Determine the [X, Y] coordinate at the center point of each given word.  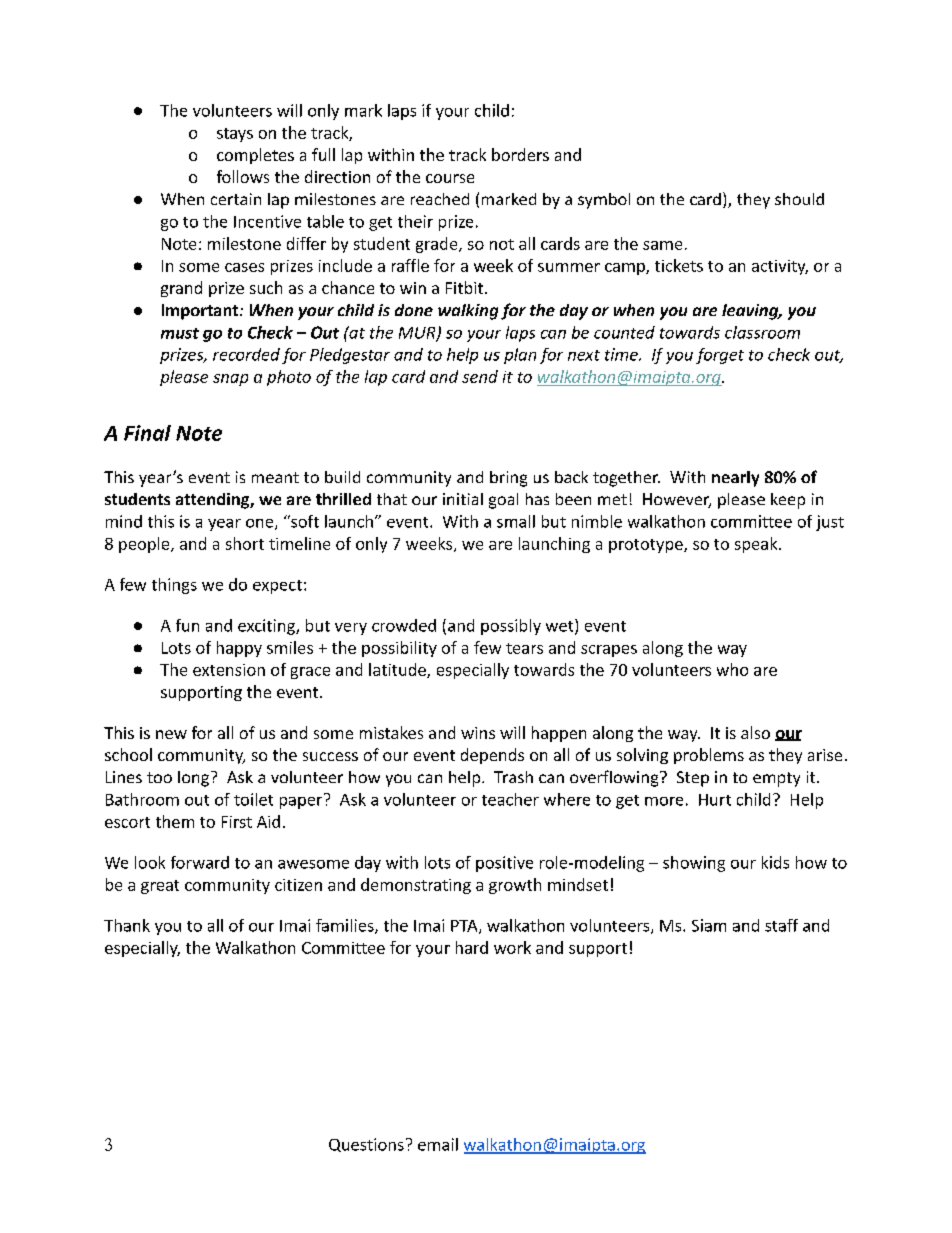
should [799, 199]
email [438, 1144]
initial [463, 499]
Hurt [715, 800]
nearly [735, 479]
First [237, 822]
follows [243, 176]
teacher [510, 799]
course [450, 178]
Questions [366, 1145]
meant [275, 477]
